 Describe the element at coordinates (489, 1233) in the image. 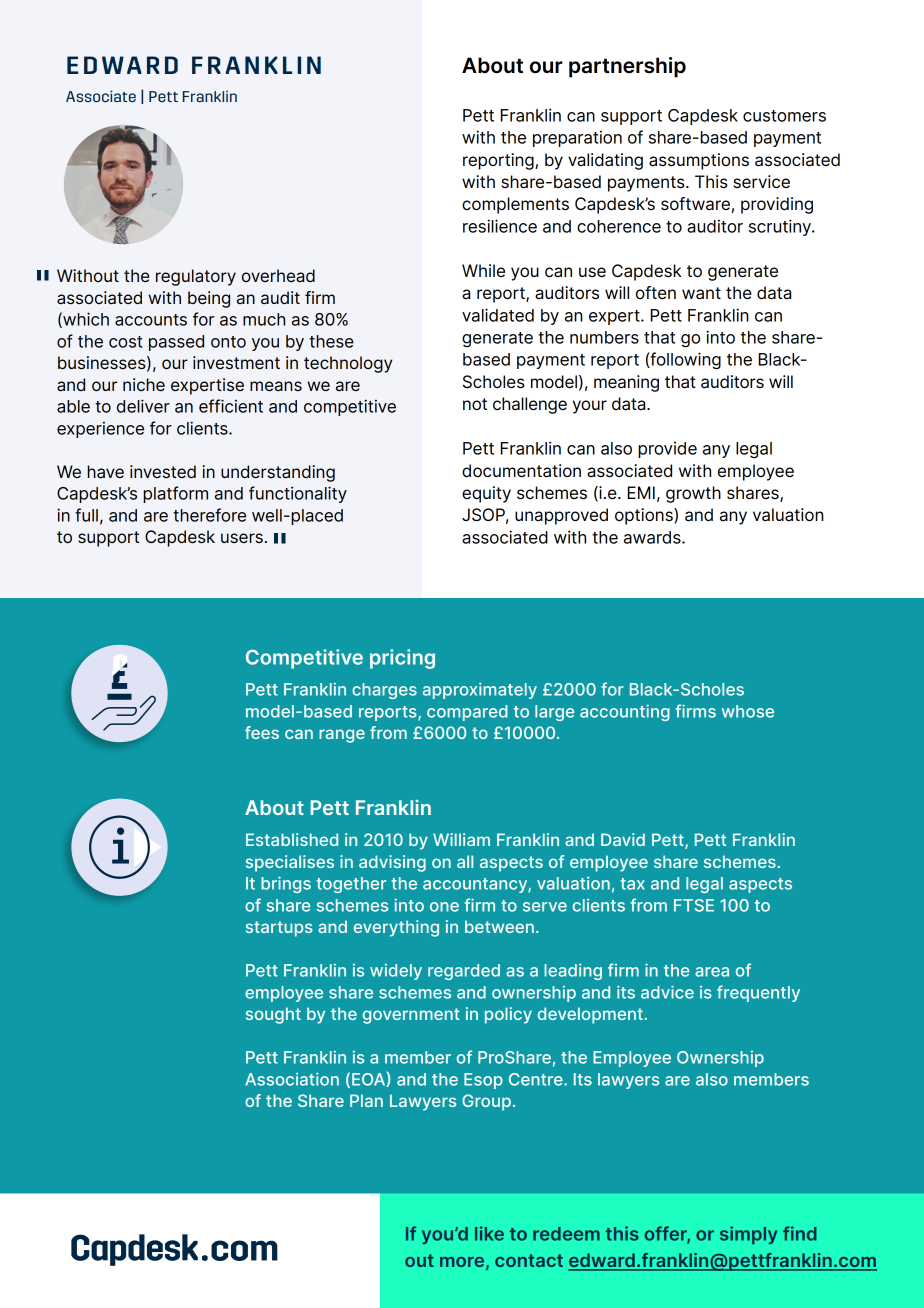

I see `like` at that location.
